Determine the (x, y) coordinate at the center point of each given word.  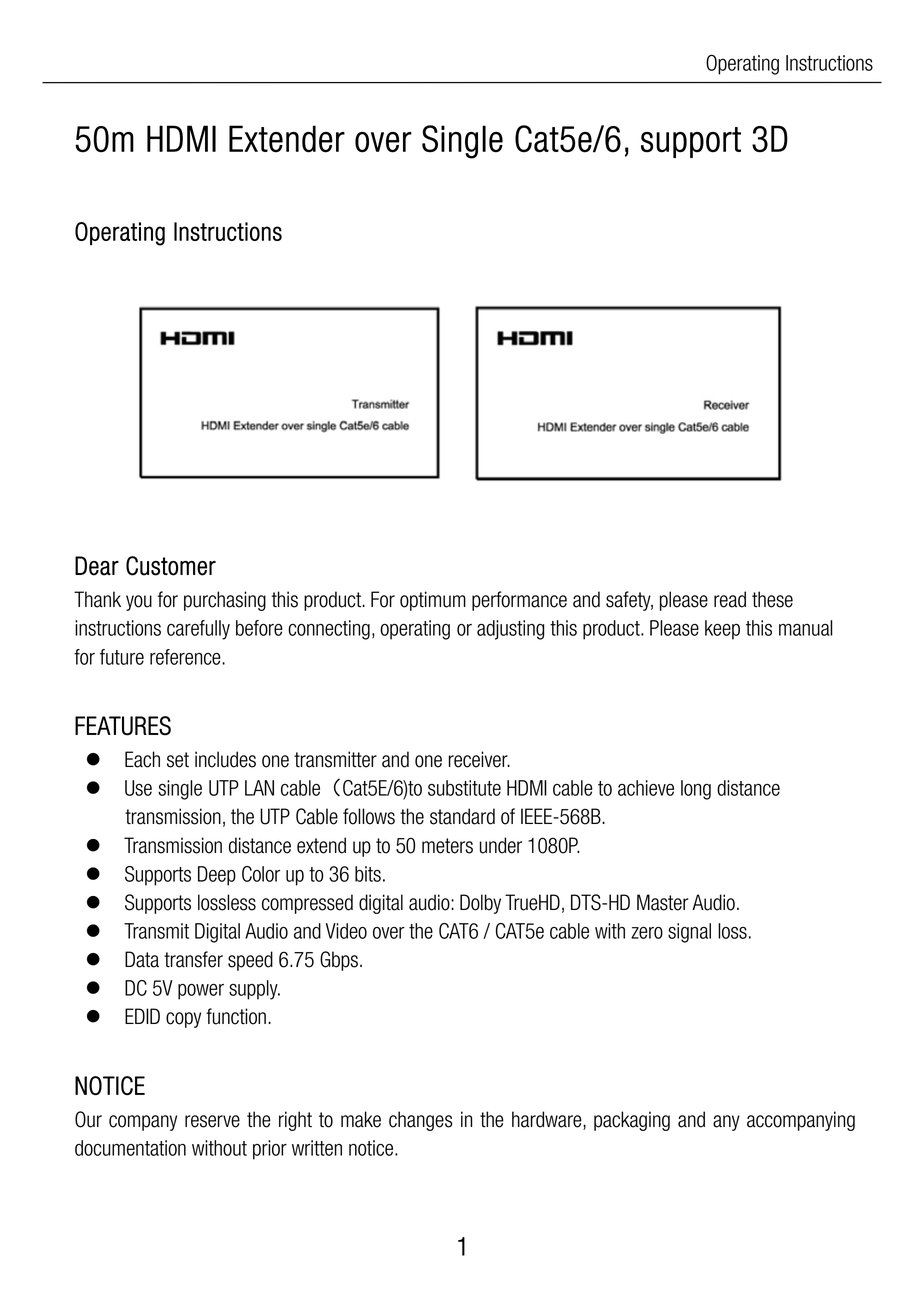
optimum (433, 601)
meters (447, 846)
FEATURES (123, 726)
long (696, 790)
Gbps (339, 961)
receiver (479, 759)
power (201, 992)
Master (663, 902)
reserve (212, 1121)
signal (689, 933)
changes (421, 1121)
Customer (171, 566)
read (730, 599)
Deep (217, 876)
